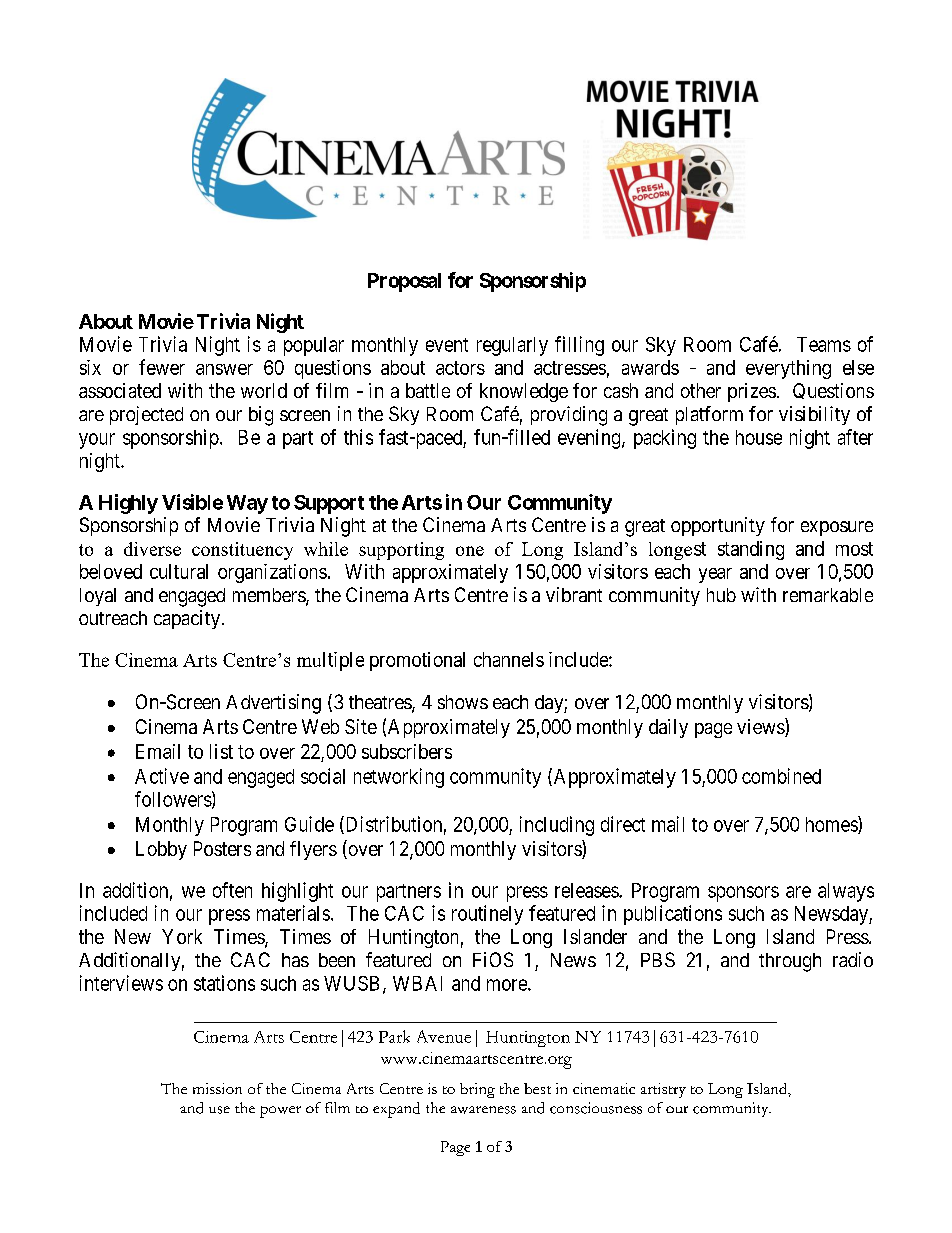 The width and height of the screenshot is (952, 1233). What do you see at coordinates (447, 345) in the screenshot?
I see `event` at bounding box center [447, 345].
